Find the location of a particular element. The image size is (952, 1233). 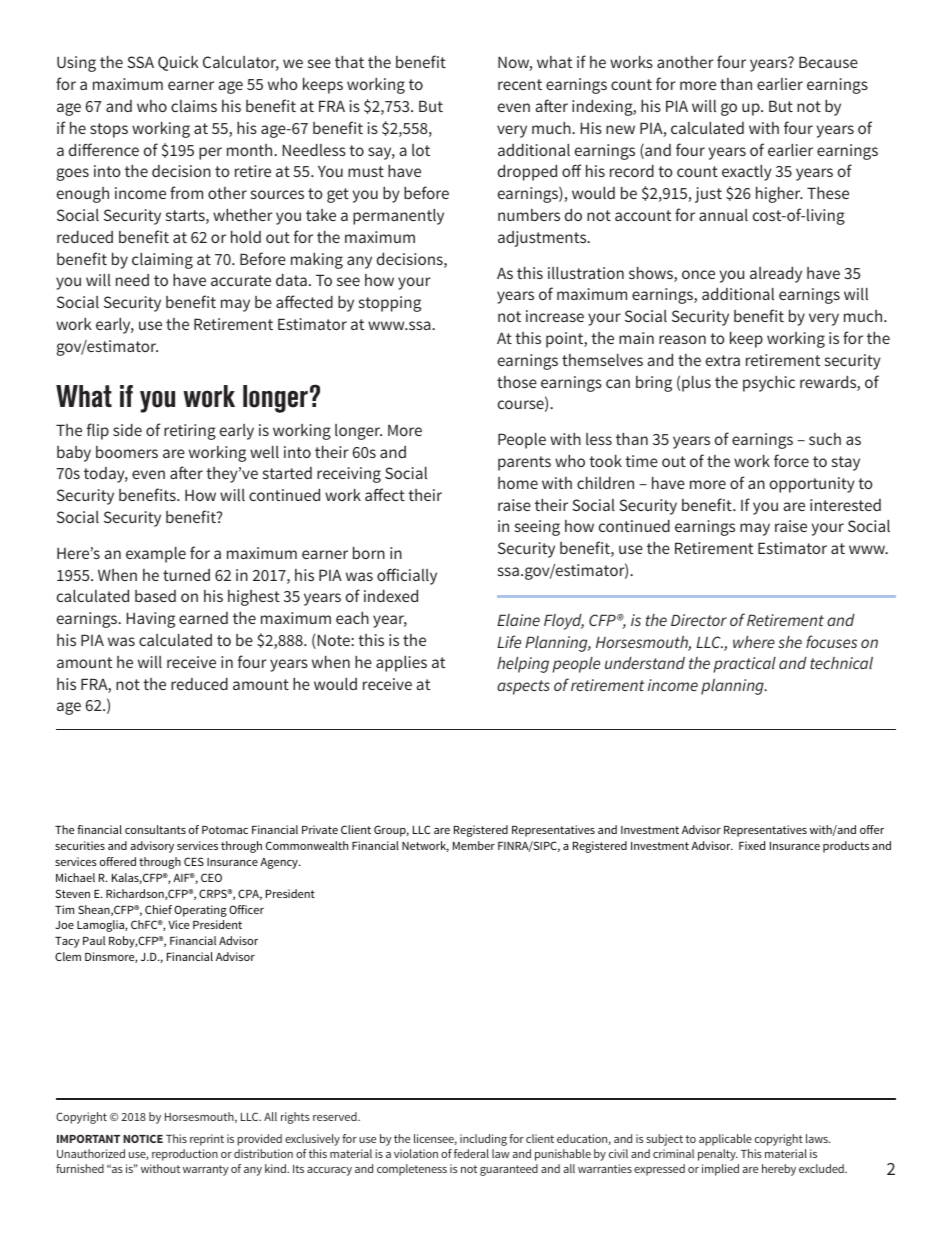

opportunity is located at coordinates (812, 485).
